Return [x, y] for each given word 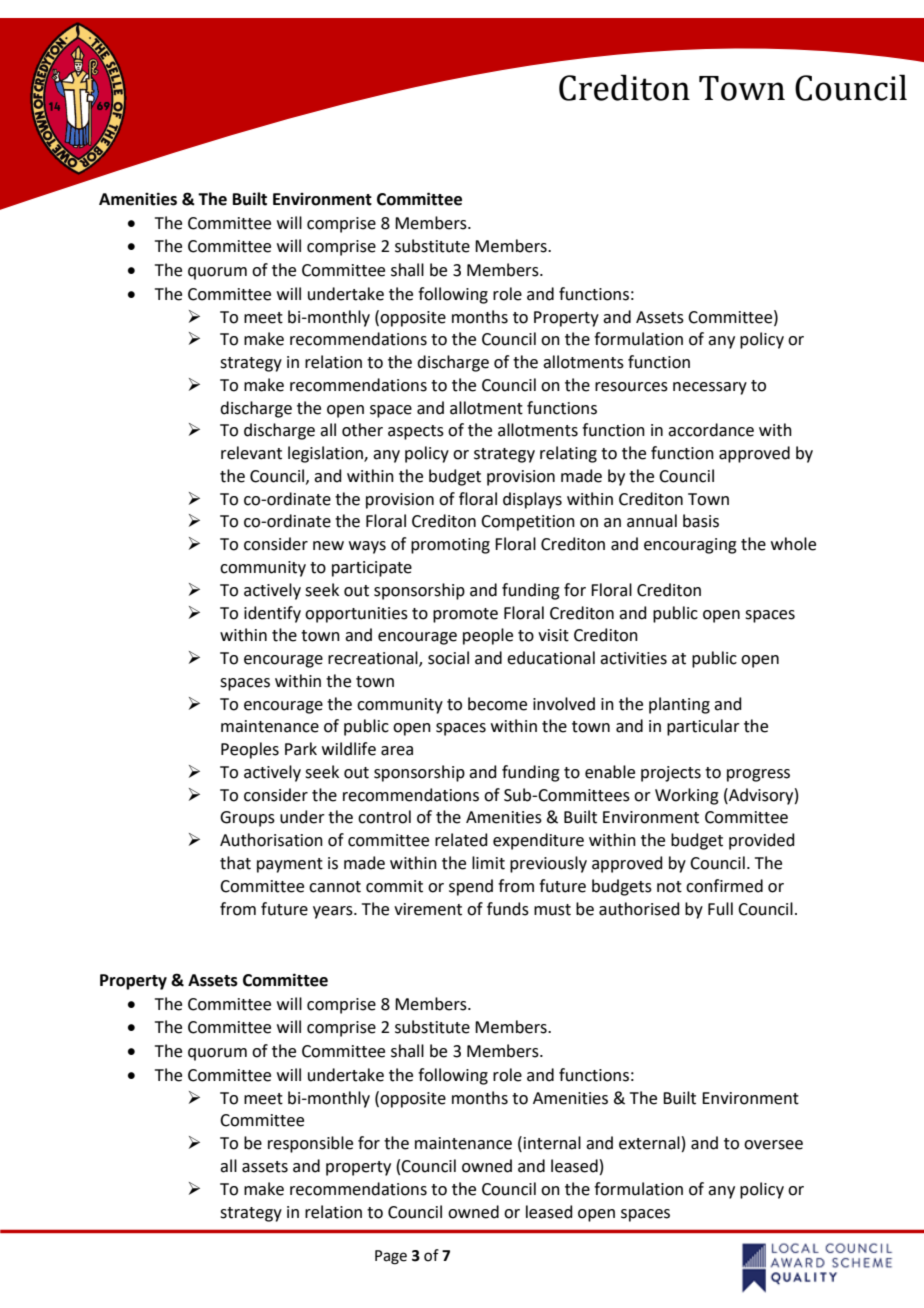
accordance [711, 430]
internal [552, 1143]
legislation [326, 454]
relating [568, 454]
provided [762, 841]
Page [391, 1257]
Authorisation [271, 840]
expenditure [538, 841]
